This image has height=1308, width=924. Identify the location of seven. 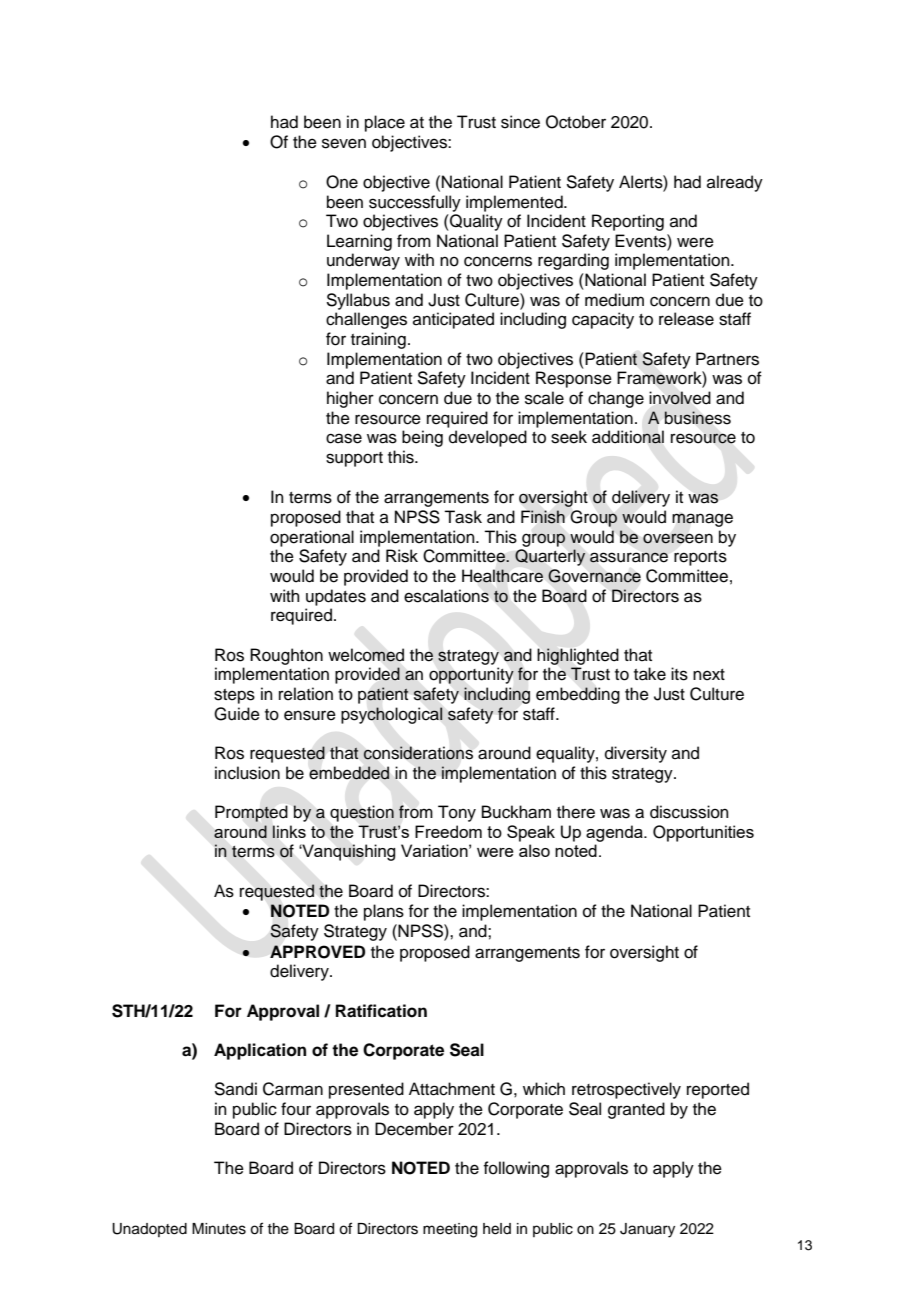
(344, 143).
